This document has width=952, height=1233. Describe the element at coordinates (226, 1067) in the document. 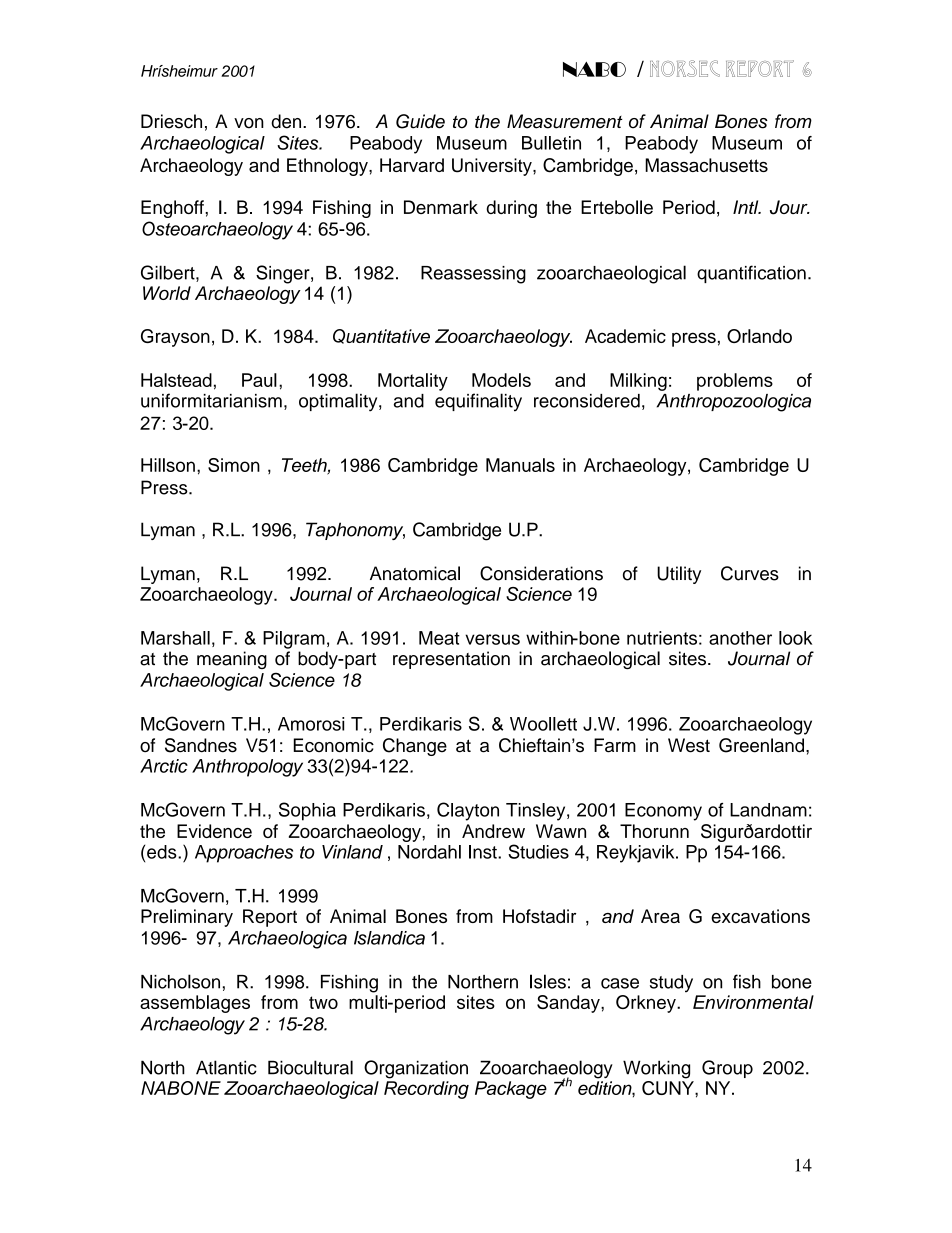

I see `Atlantic` at that location.
